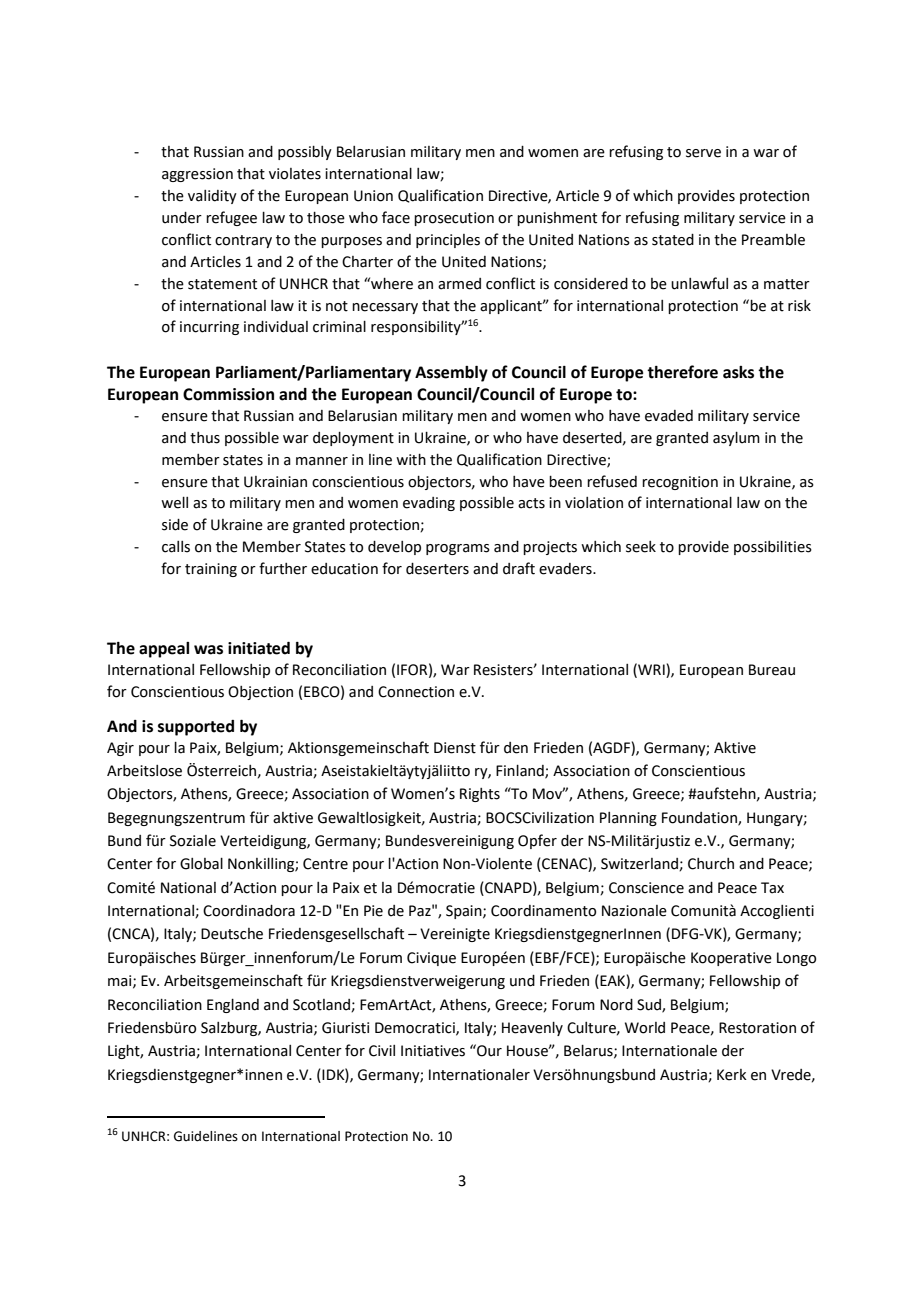 The width and height of the screenshot is (924, 1308). I want to click on Finland, so click(521, 772).
